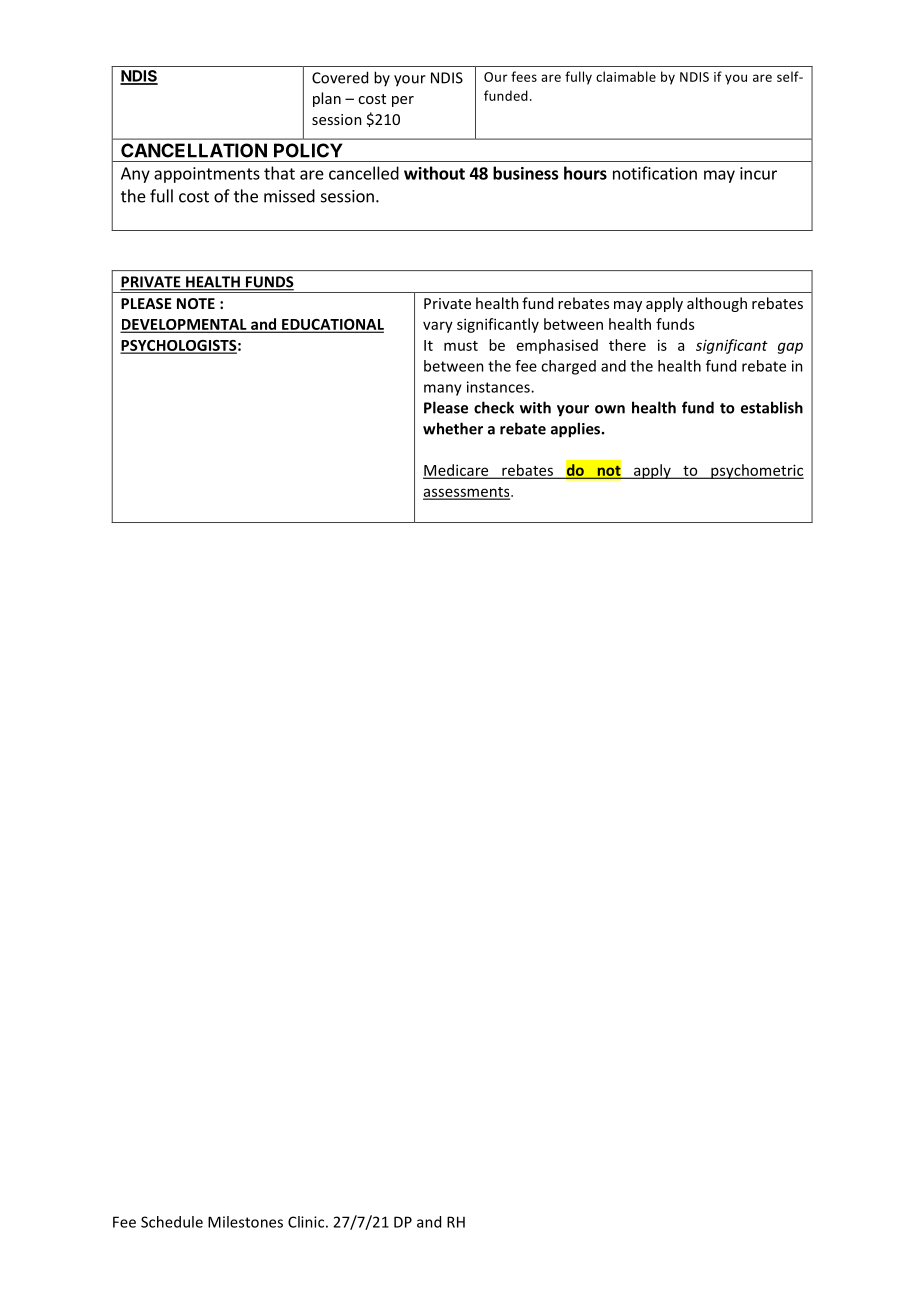 The width and height of the page is (924, 1308). I want to click on Schedule, so click(172, 1222).
